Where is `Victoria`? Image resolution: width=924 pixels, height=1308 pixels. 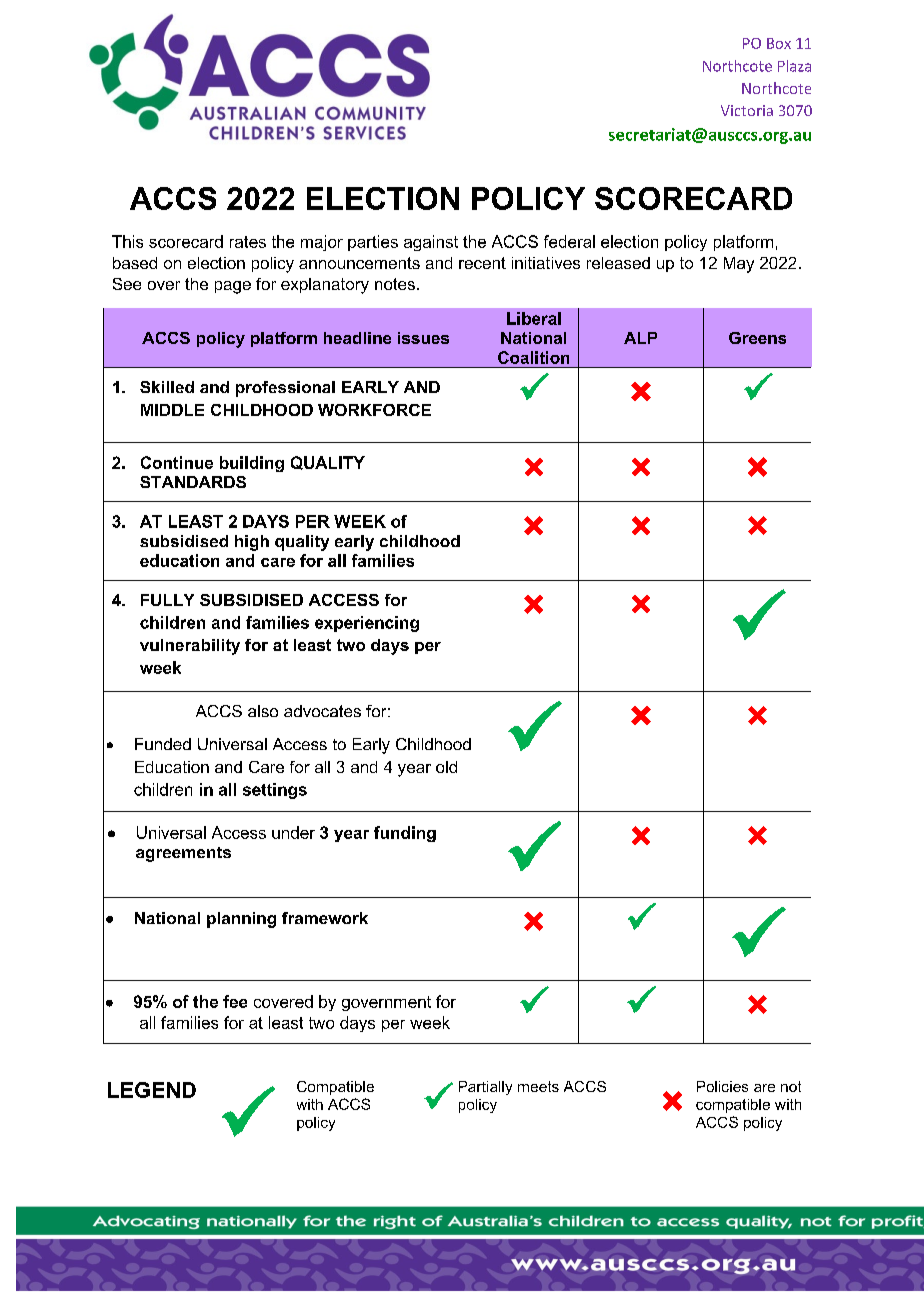 Victoria is located at coordinates (747, 110).
